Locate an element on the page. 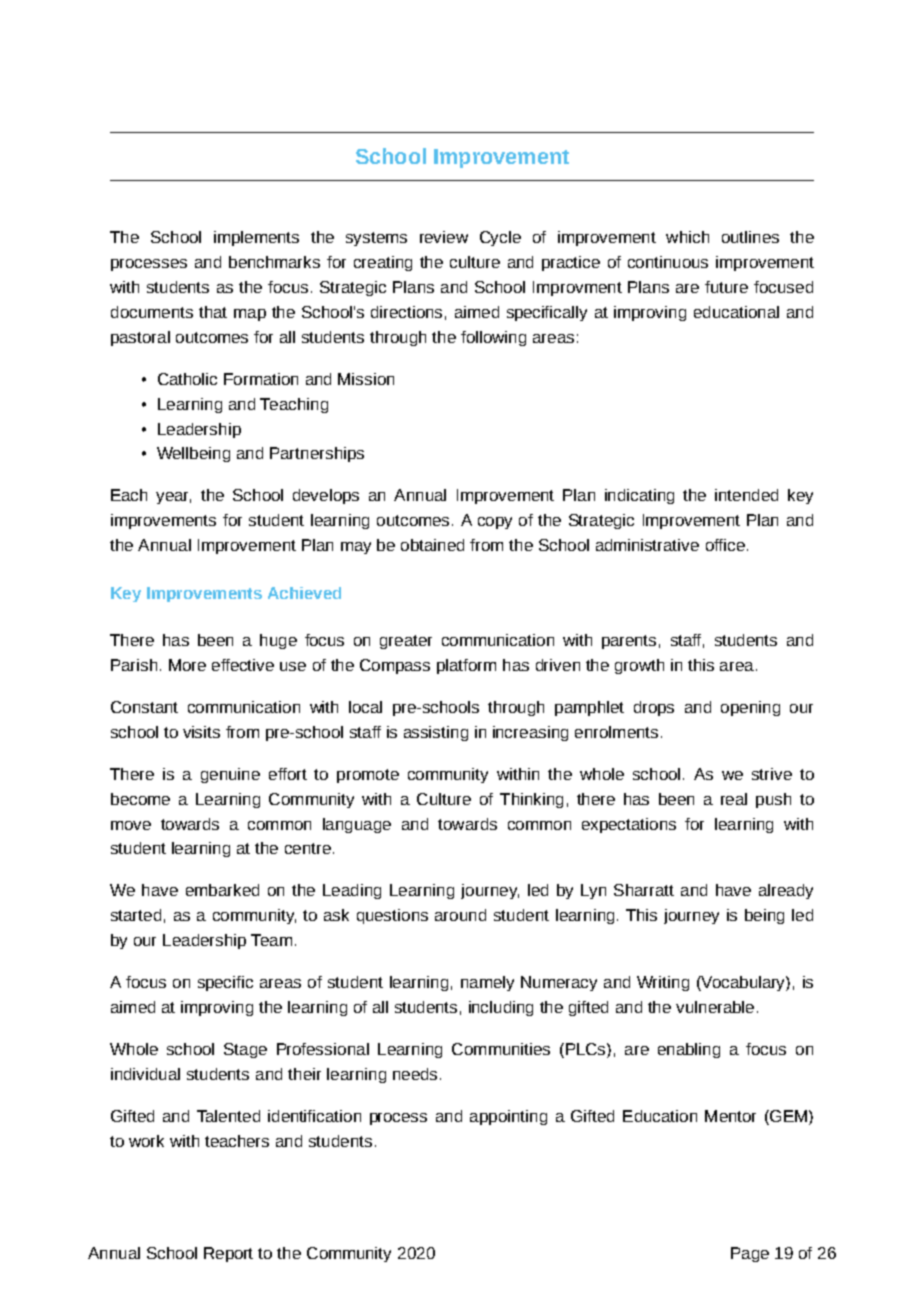  real is located at coordinates (734, 799).
